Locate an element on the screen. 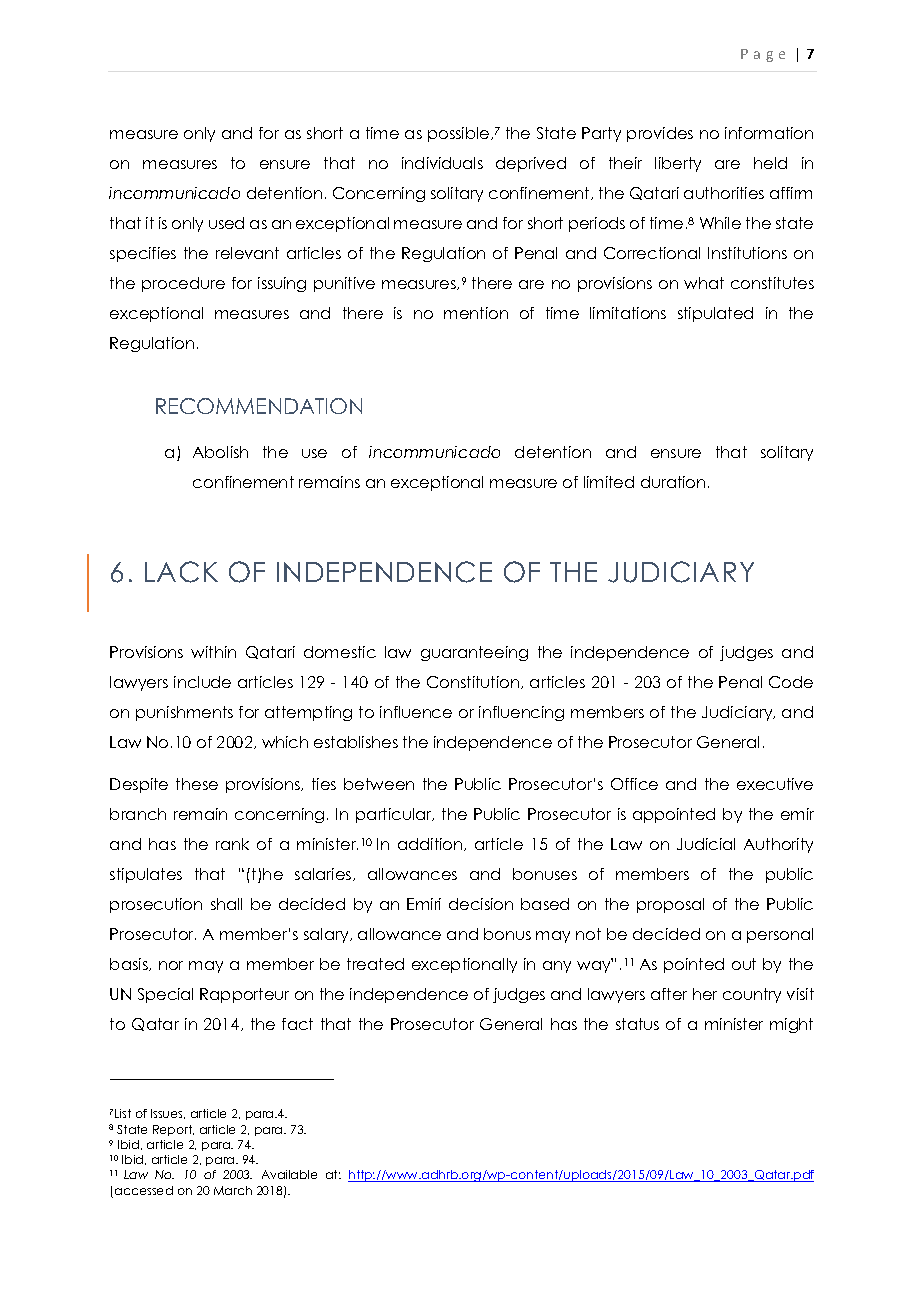  Code is located at coordinates (791, 682).
